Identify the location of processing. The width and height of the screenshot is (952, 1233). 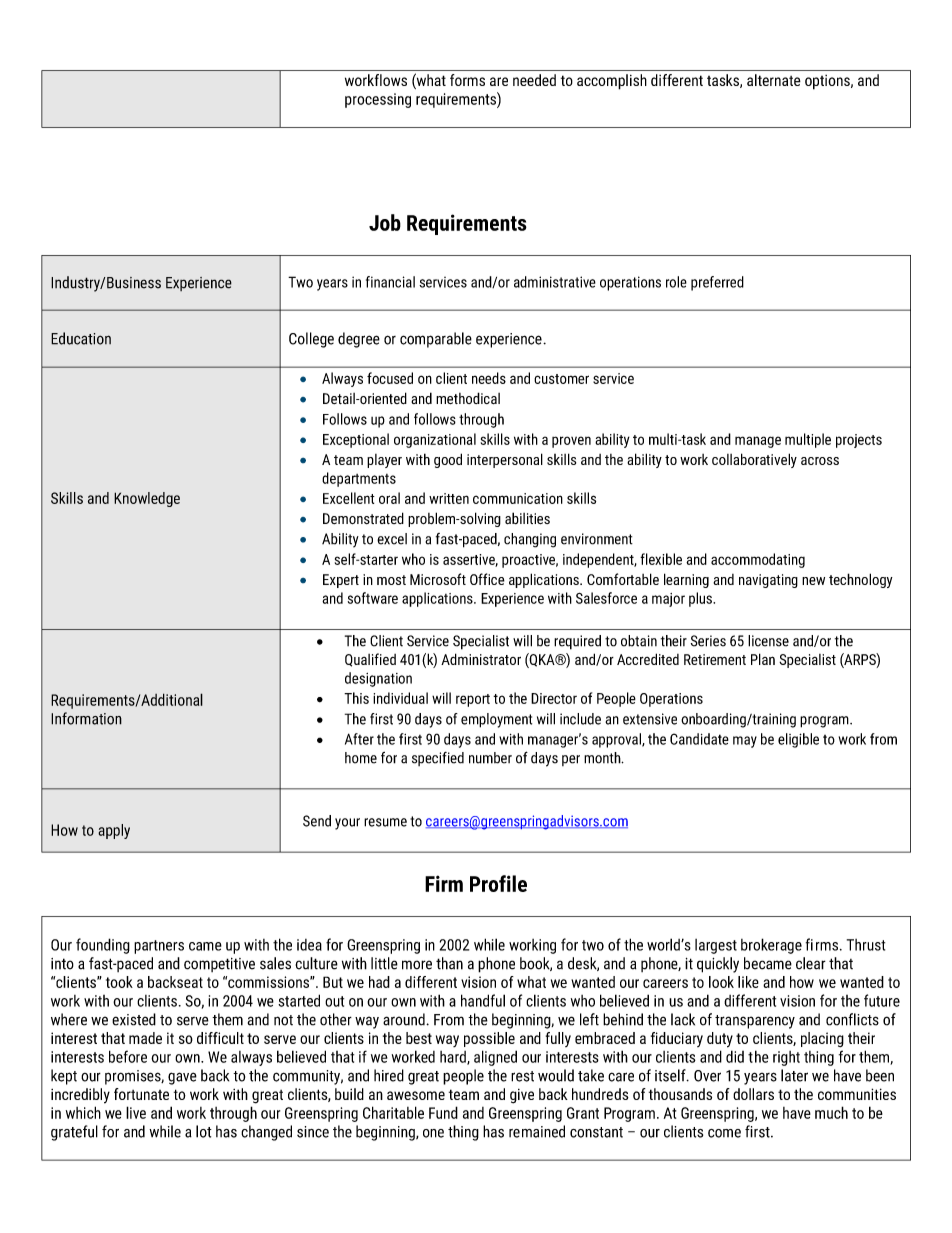
(378, 100).
